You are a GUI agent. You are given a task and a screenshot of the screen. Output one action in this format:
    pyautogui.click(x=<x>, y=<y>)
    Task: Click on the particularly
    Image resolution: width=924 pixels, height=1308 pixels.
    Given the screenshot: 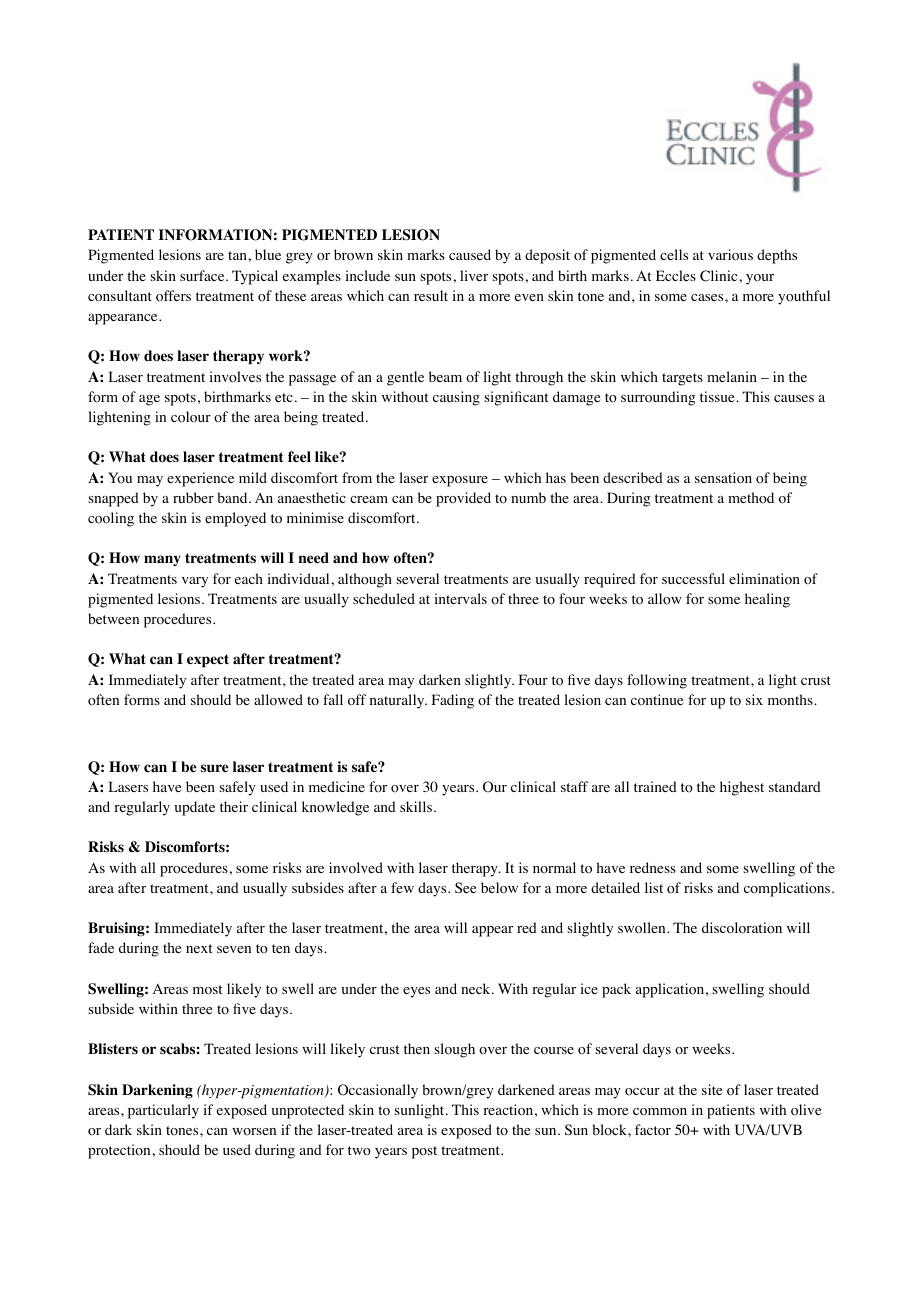 What is the action you would take?
    pyautogui.click(x=163, y=1111)
